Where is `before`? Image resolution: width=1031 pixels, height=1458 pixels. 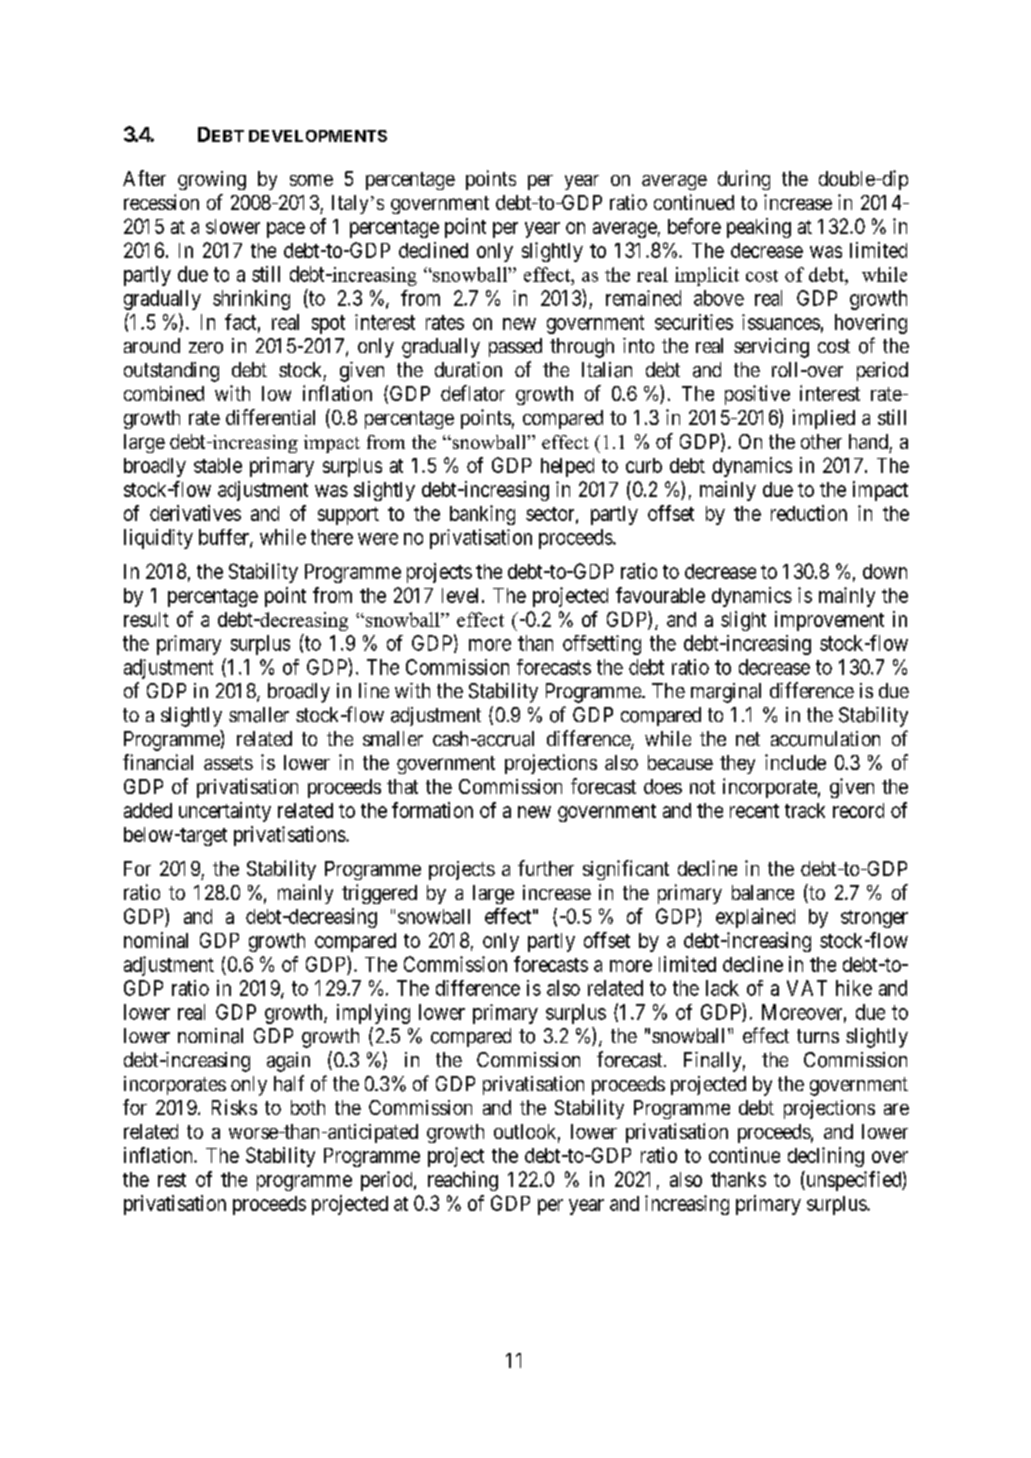 before is located at coordinates (694, 226).
